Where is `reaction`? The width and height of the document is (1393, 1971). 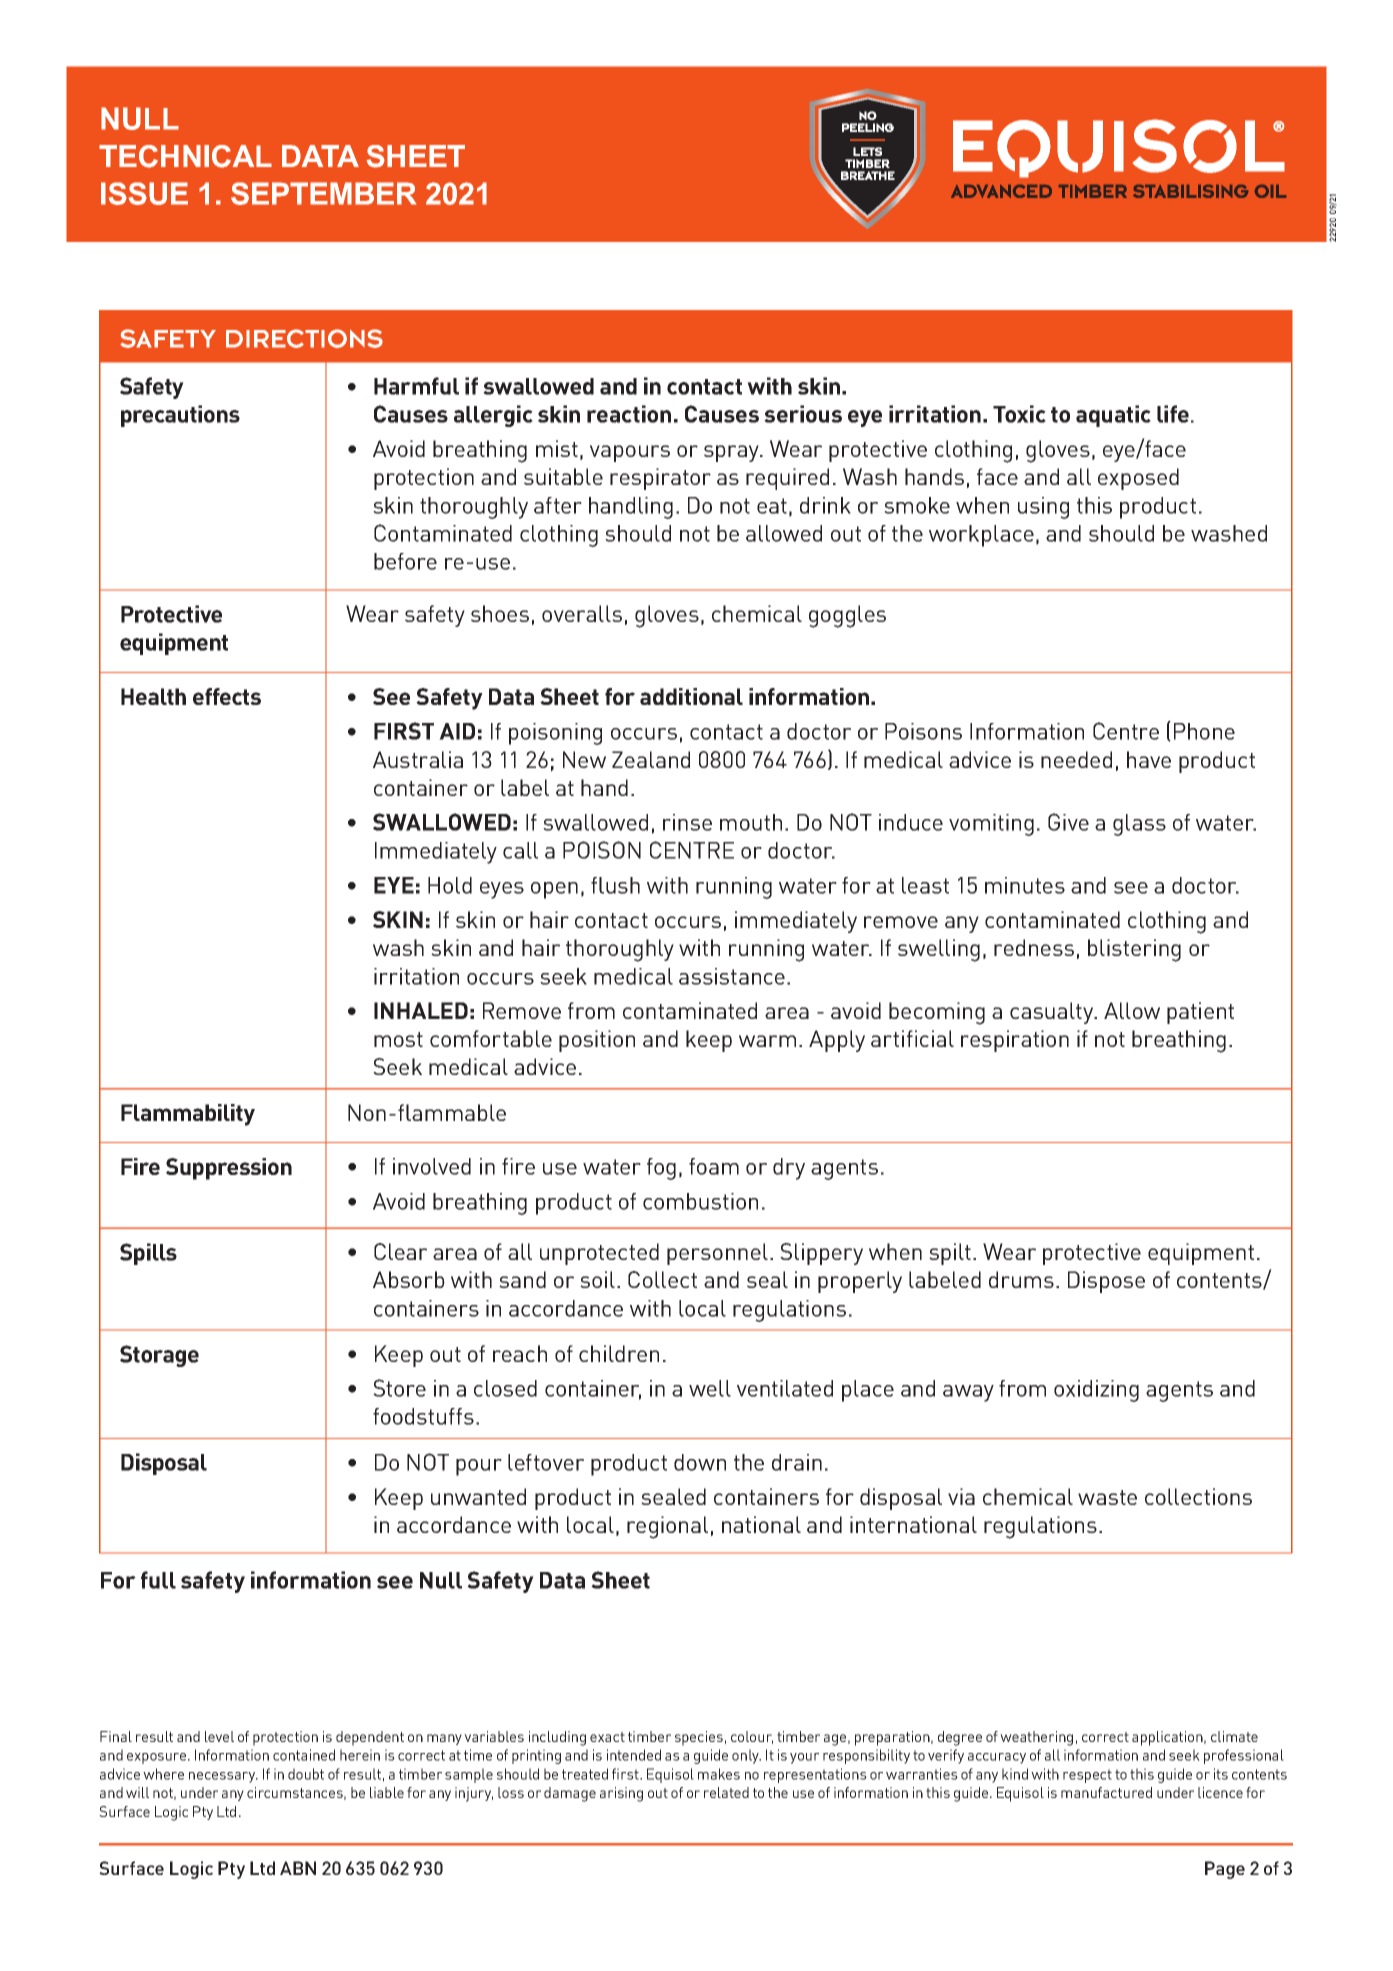
reaction is located at coordinates (629, 414).
